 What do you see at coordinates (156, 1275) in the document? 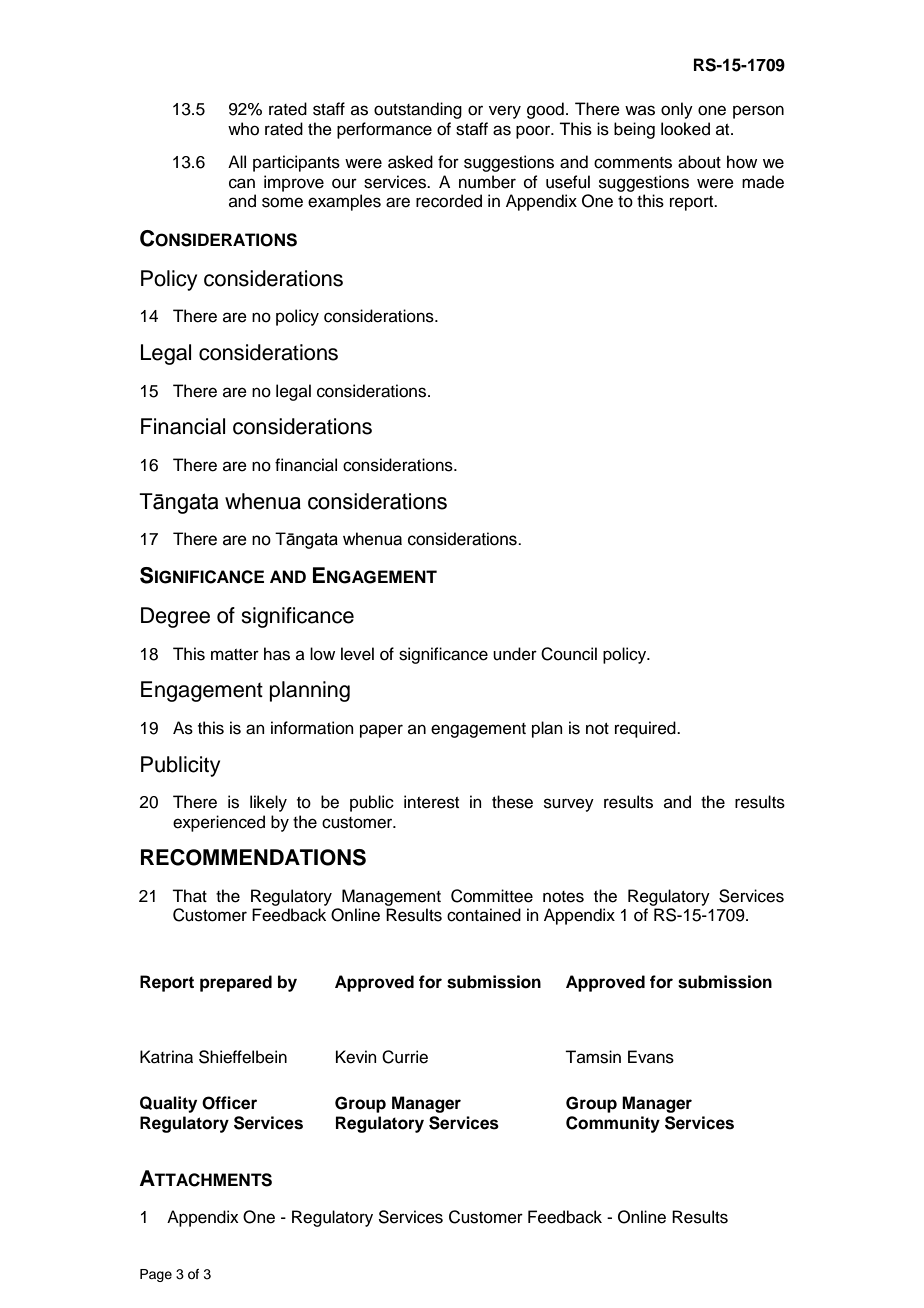
I see `Page` at bounding box center [156, 1275].
